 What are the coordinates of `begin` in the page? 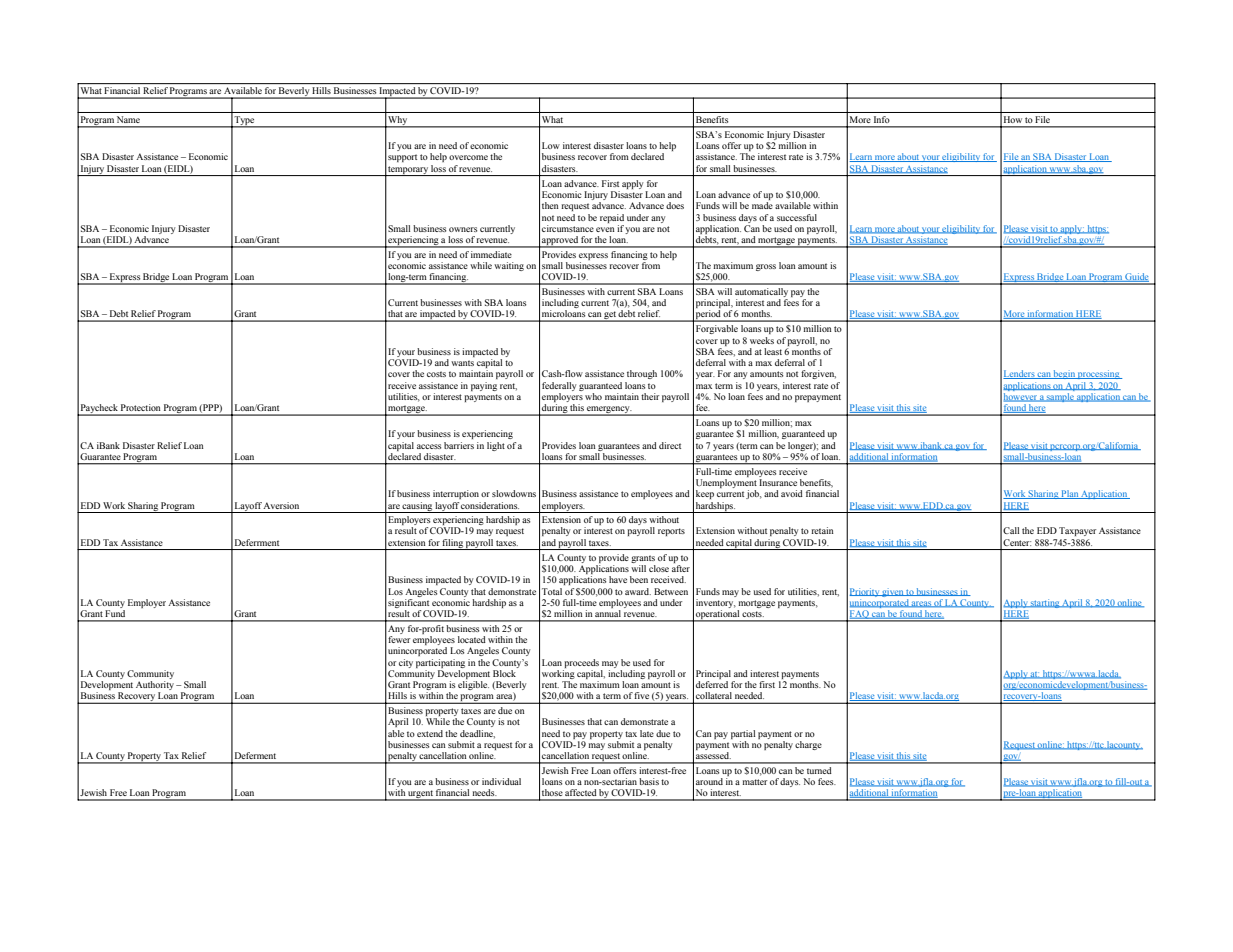 It's located at (1064, 374).
